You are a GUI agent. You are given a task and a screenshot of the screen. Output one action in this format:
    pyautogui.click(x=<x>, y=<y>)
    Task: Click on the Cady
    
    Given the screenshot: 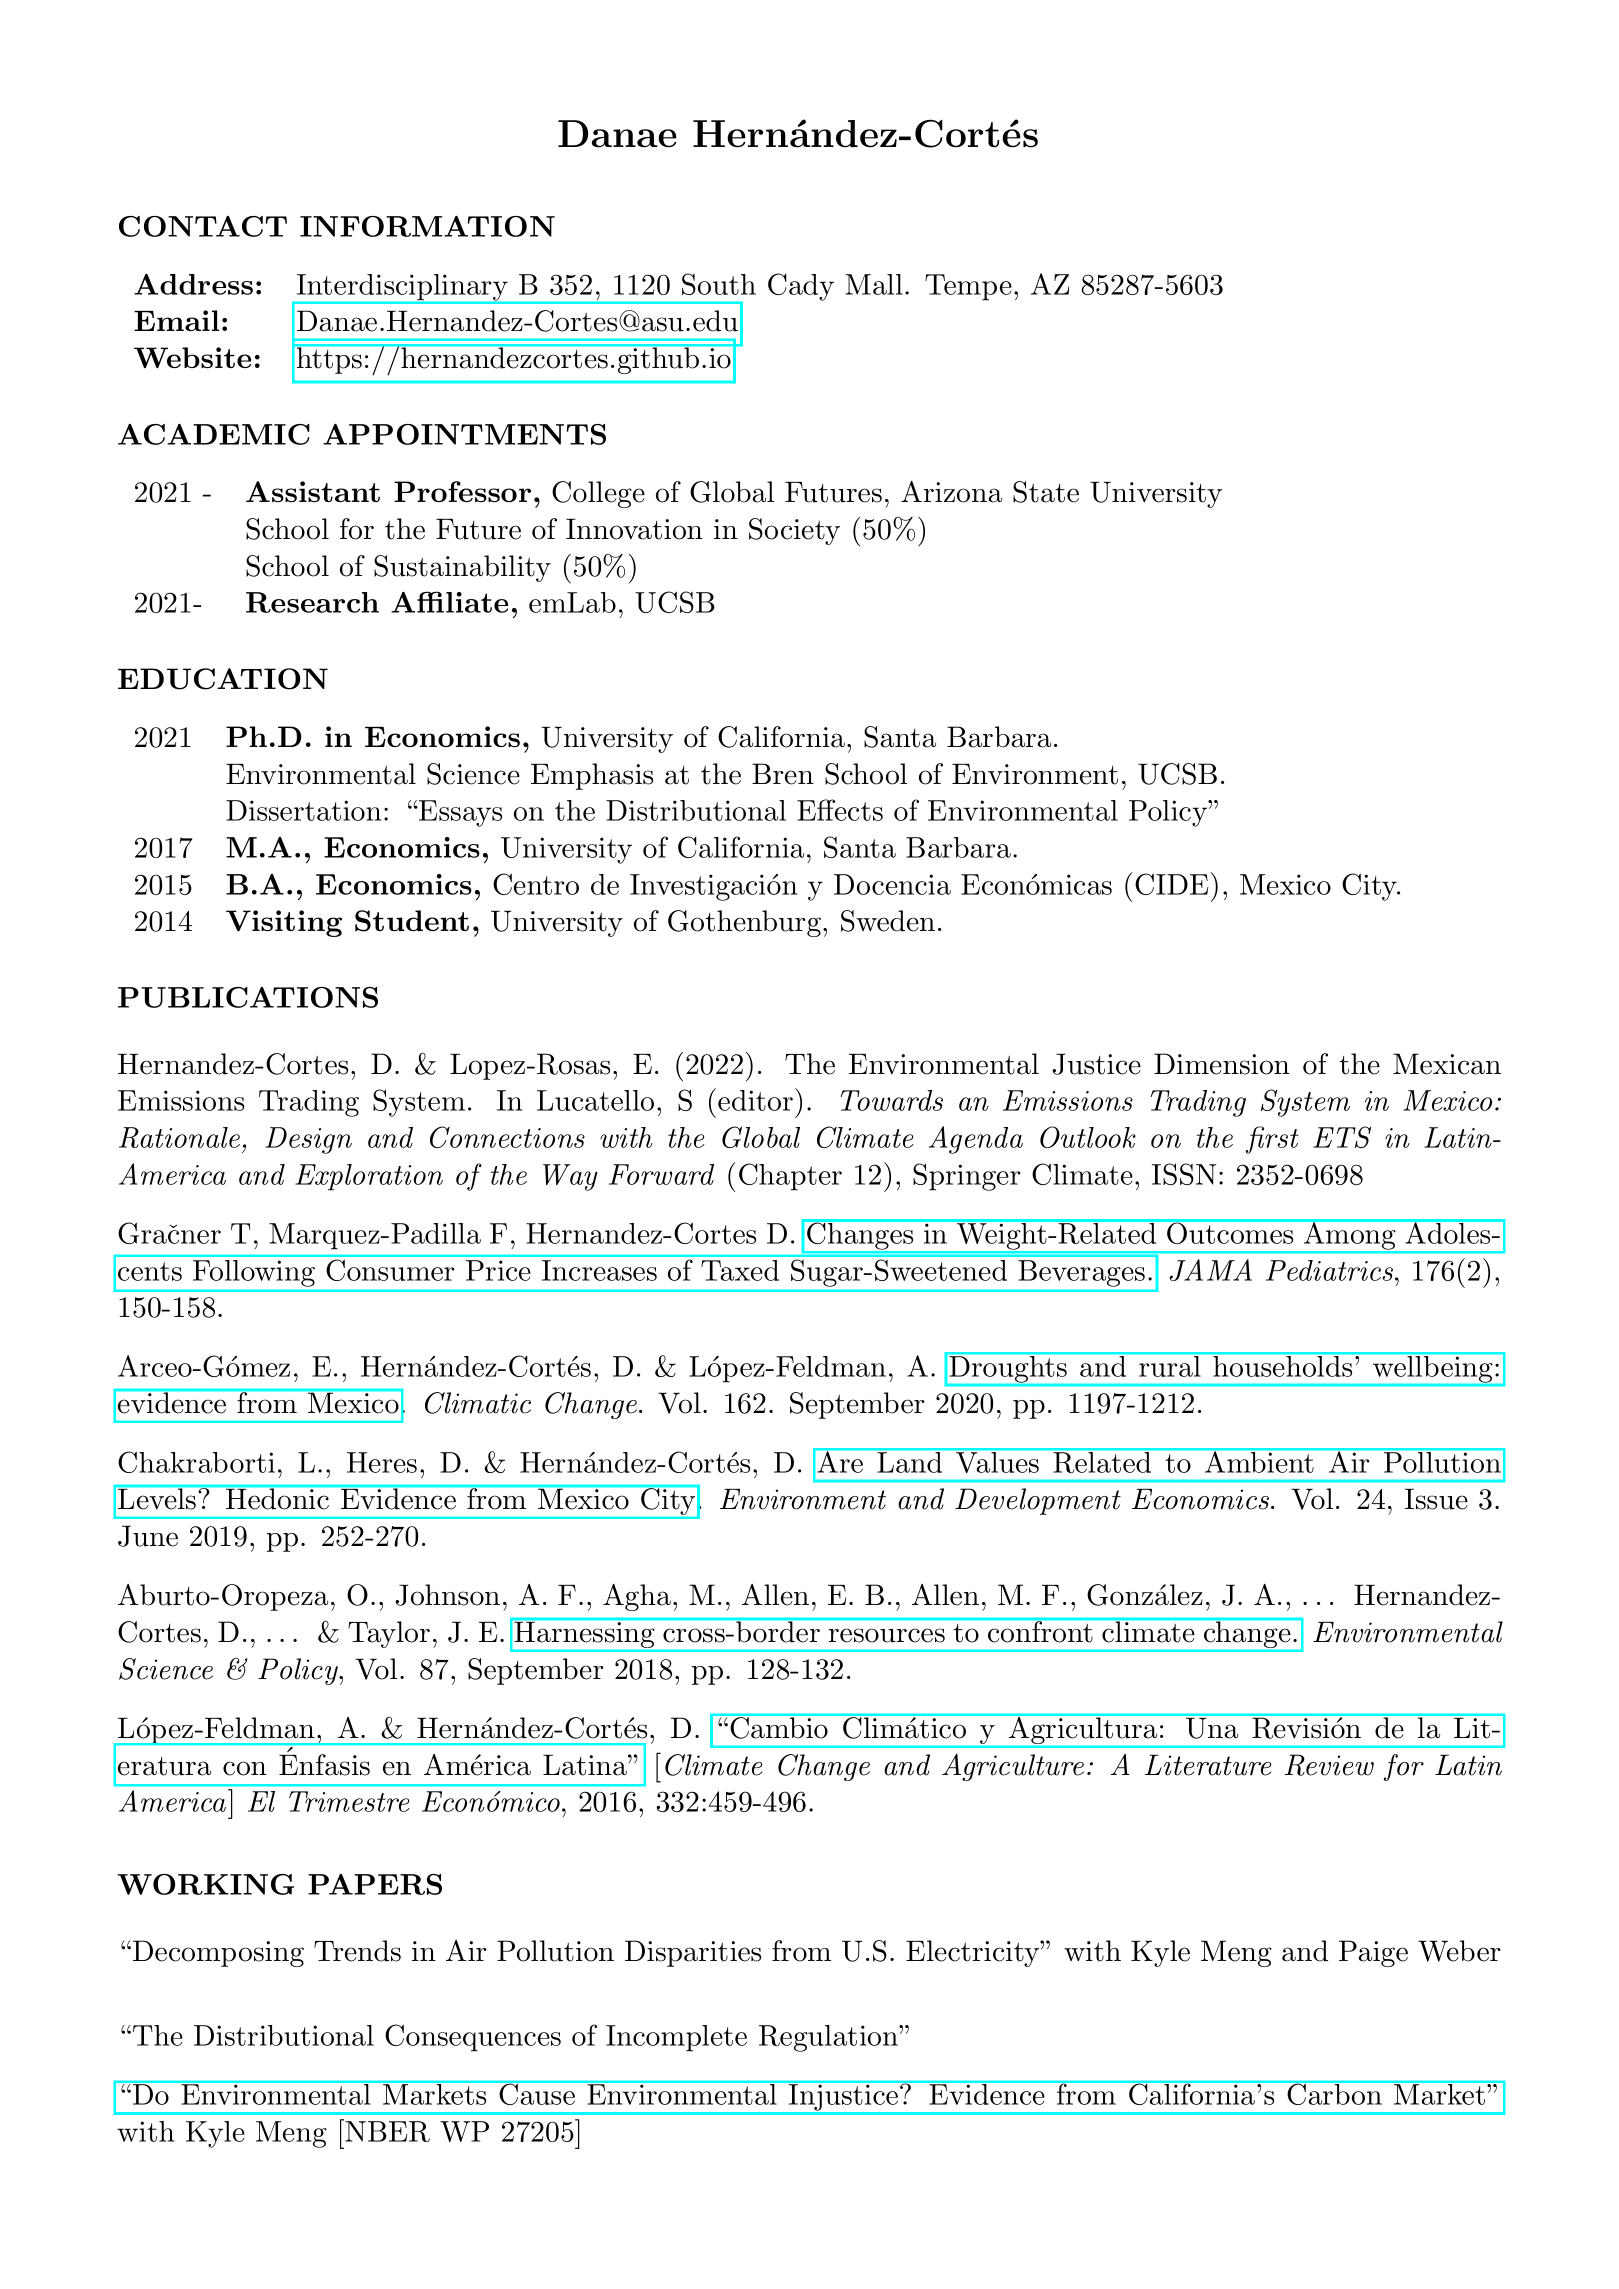 What is the action you would take?
    pyautogui.click(x=801, y=287)
